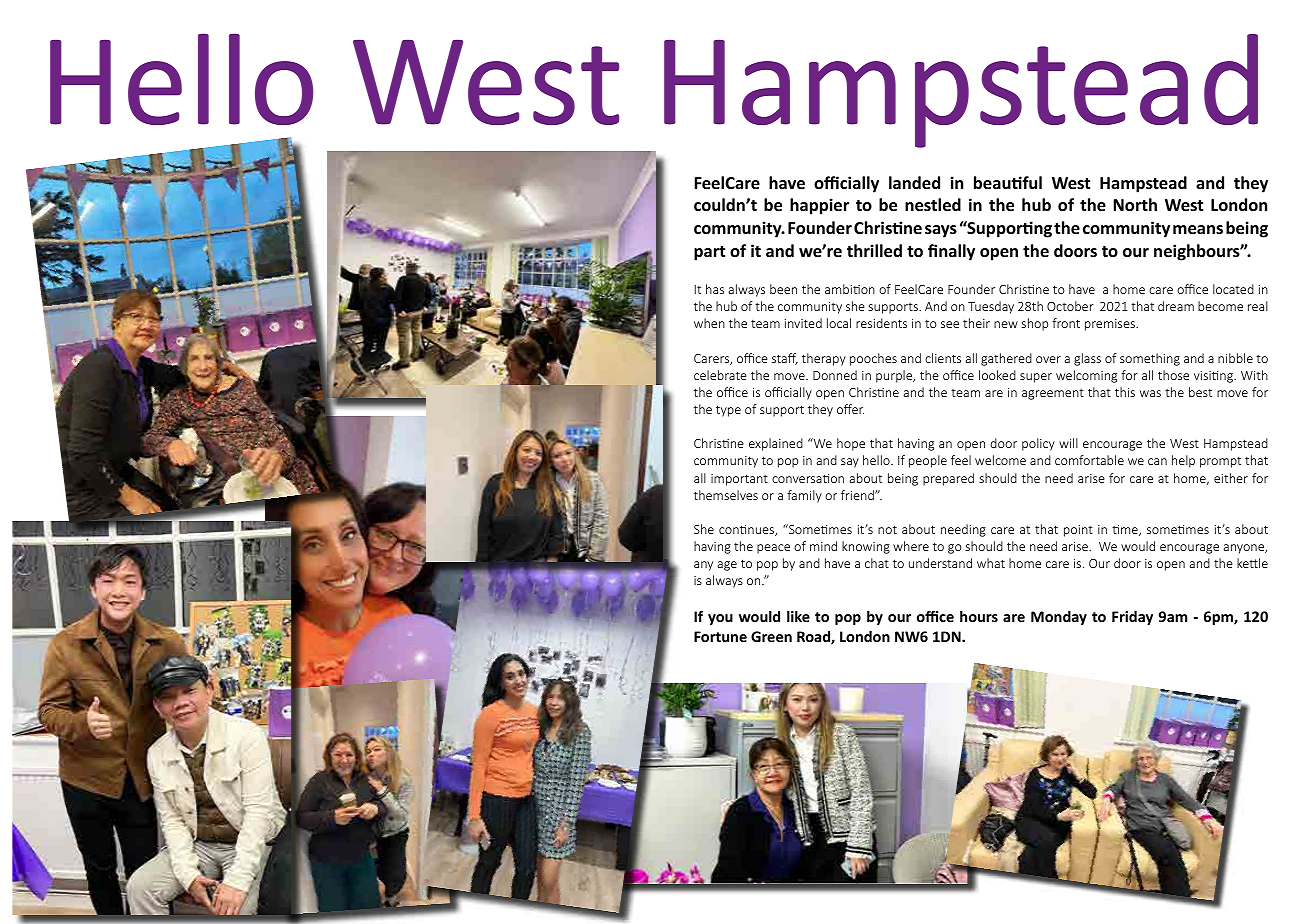 The width and height of the screenshot is (1308, 924). I want to click on their, so click(976, 323).
